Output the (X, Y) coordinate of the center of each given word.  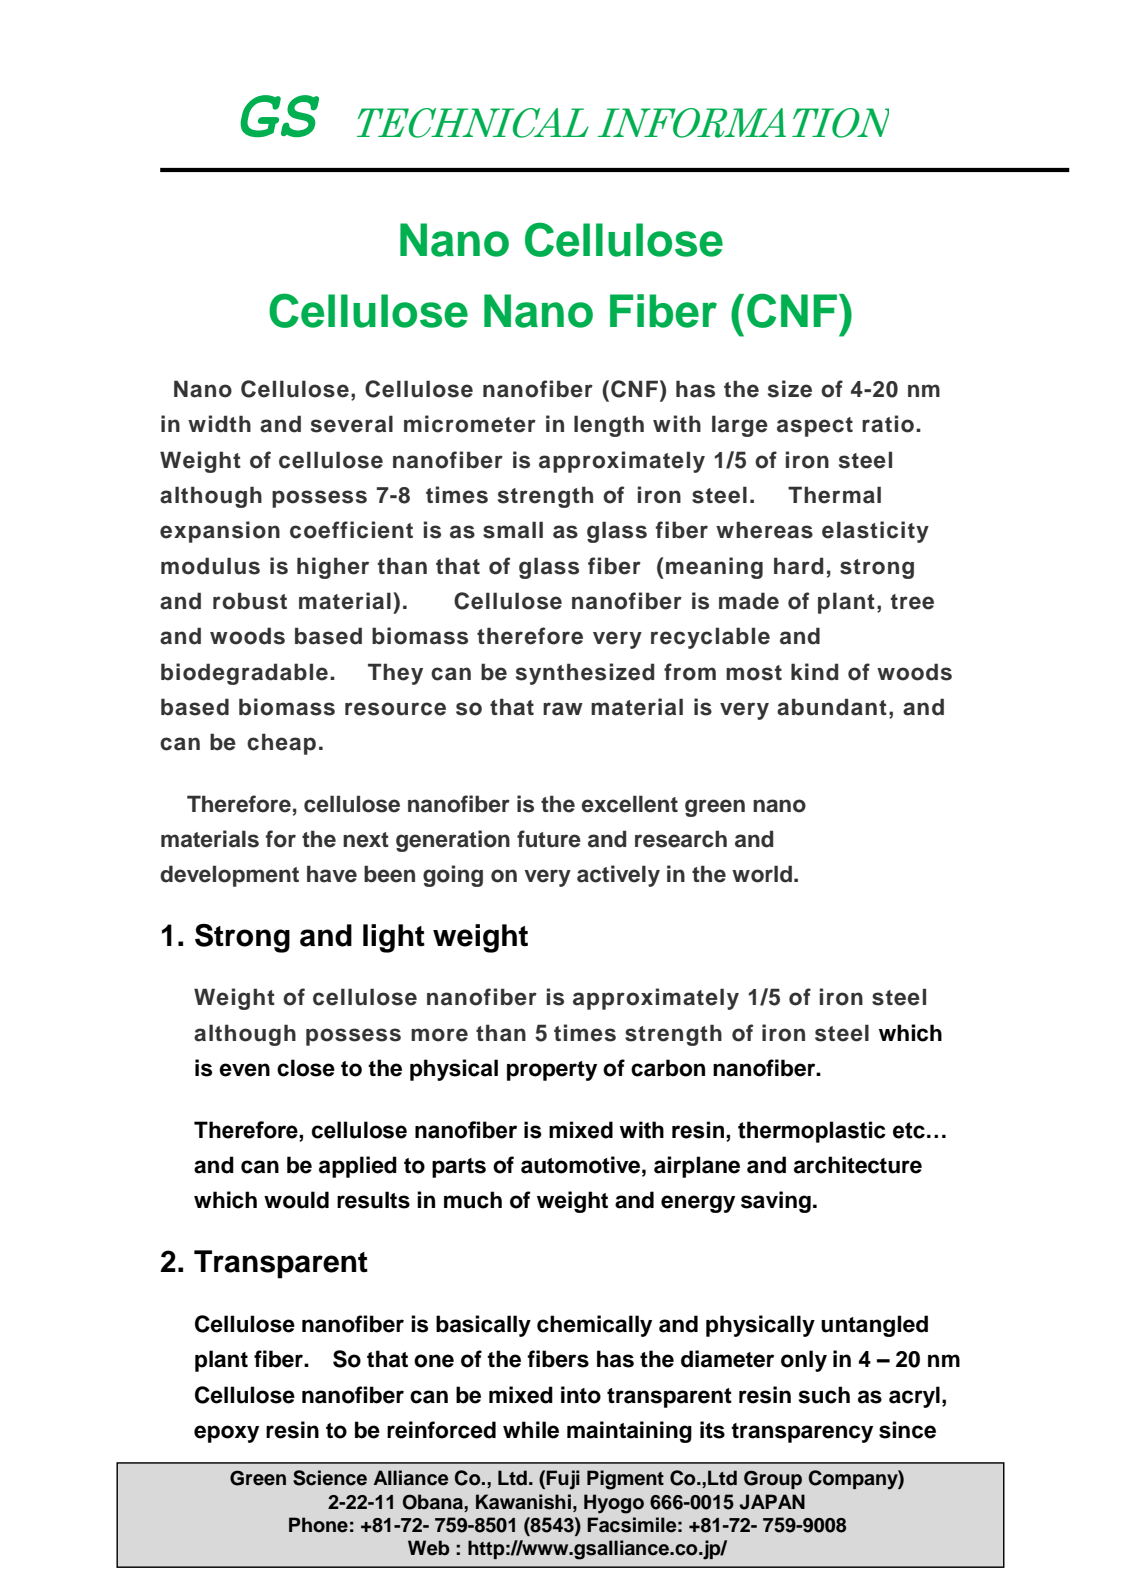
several (352, 424)
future (549, 839)
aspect (815, 427)
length (609, 426)
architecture (858, 1165)
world (762, 874)
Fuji (563, 1480)
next (366, 840)
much (473, 1200)
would (296, 1200)
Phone (318, 1525)
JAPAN (772, 1502)
